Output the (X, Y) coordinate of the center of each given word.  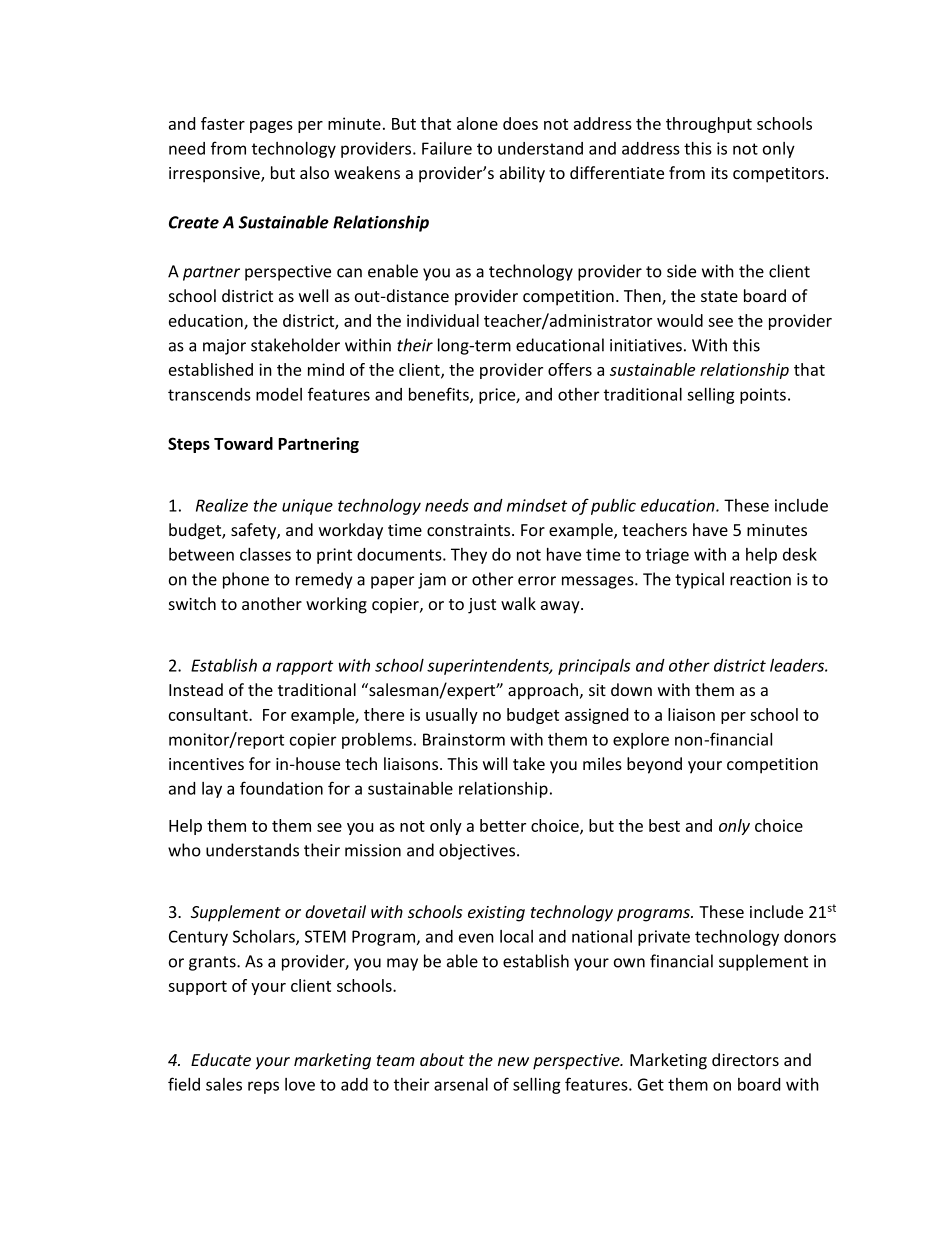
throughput (709, 125)
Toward (243, 443)
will (495, 763)
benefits (440, 395)
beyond (654, 765)
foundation (281, 788)
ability (522, 174)
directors (745, 1059)
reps (263, 1087)
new (513, 1061)
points (763, 396)
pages (271, 127)
